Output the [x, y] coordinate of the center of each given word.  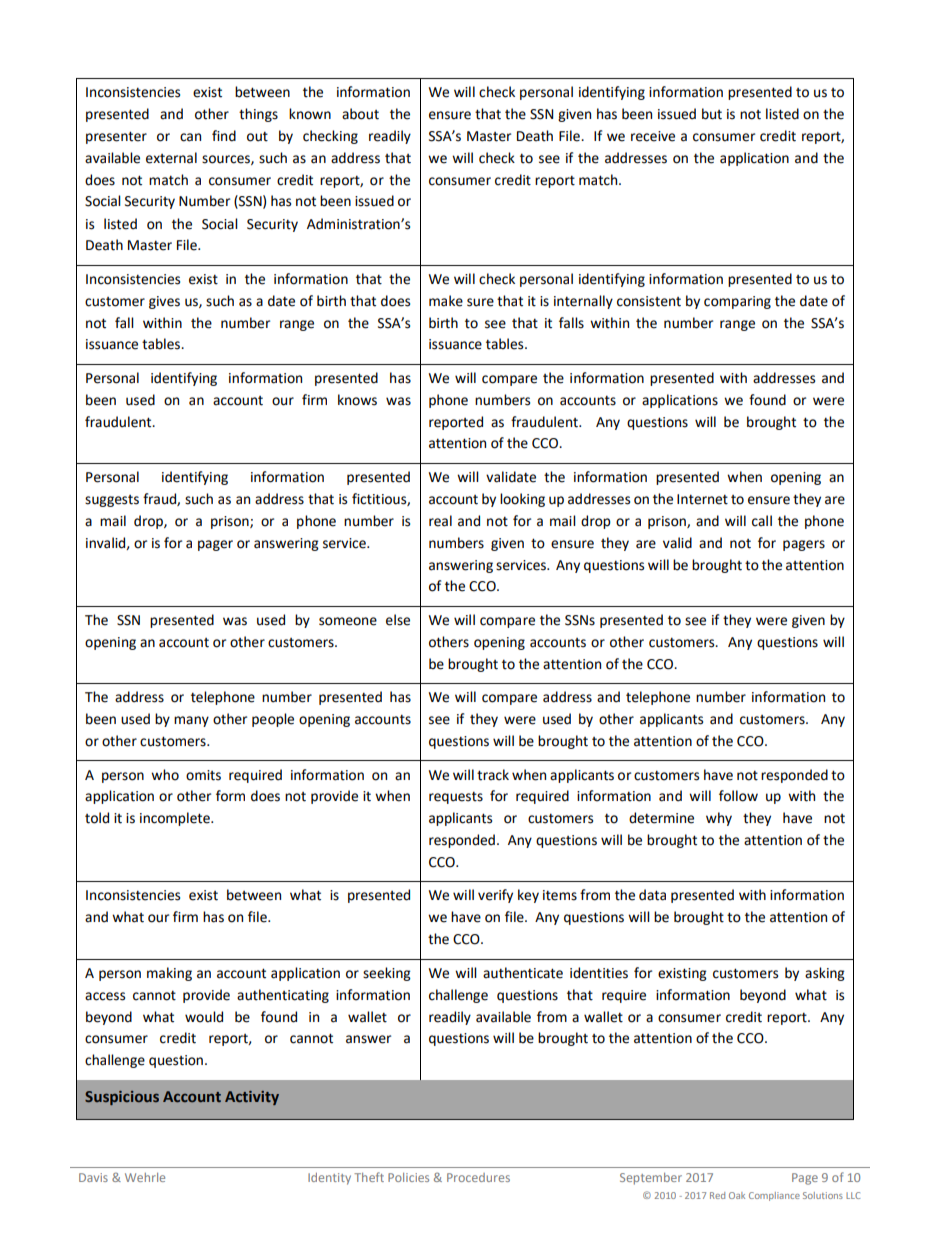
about [360, 114]
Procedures [478, 1177]
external [171, 158]
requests [456, 797]
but [712, 114]
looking [522, 500]
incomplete [176, 819]
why [719, 819]
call [762, 521]
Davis [93, 1177]
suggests [112, 501]
